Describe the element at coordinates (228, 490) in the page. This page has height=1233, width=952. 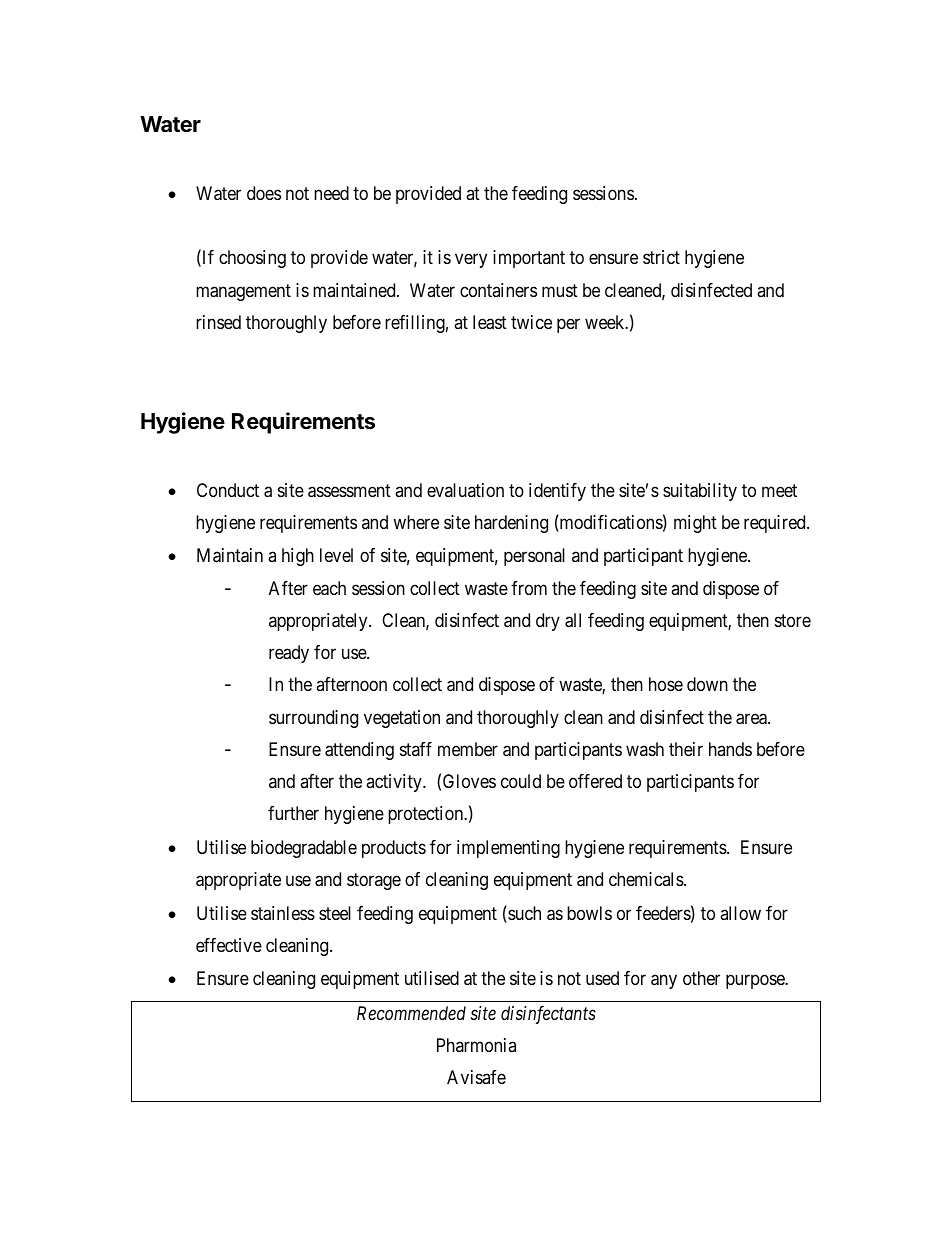
I see `Conduct` at that location.
